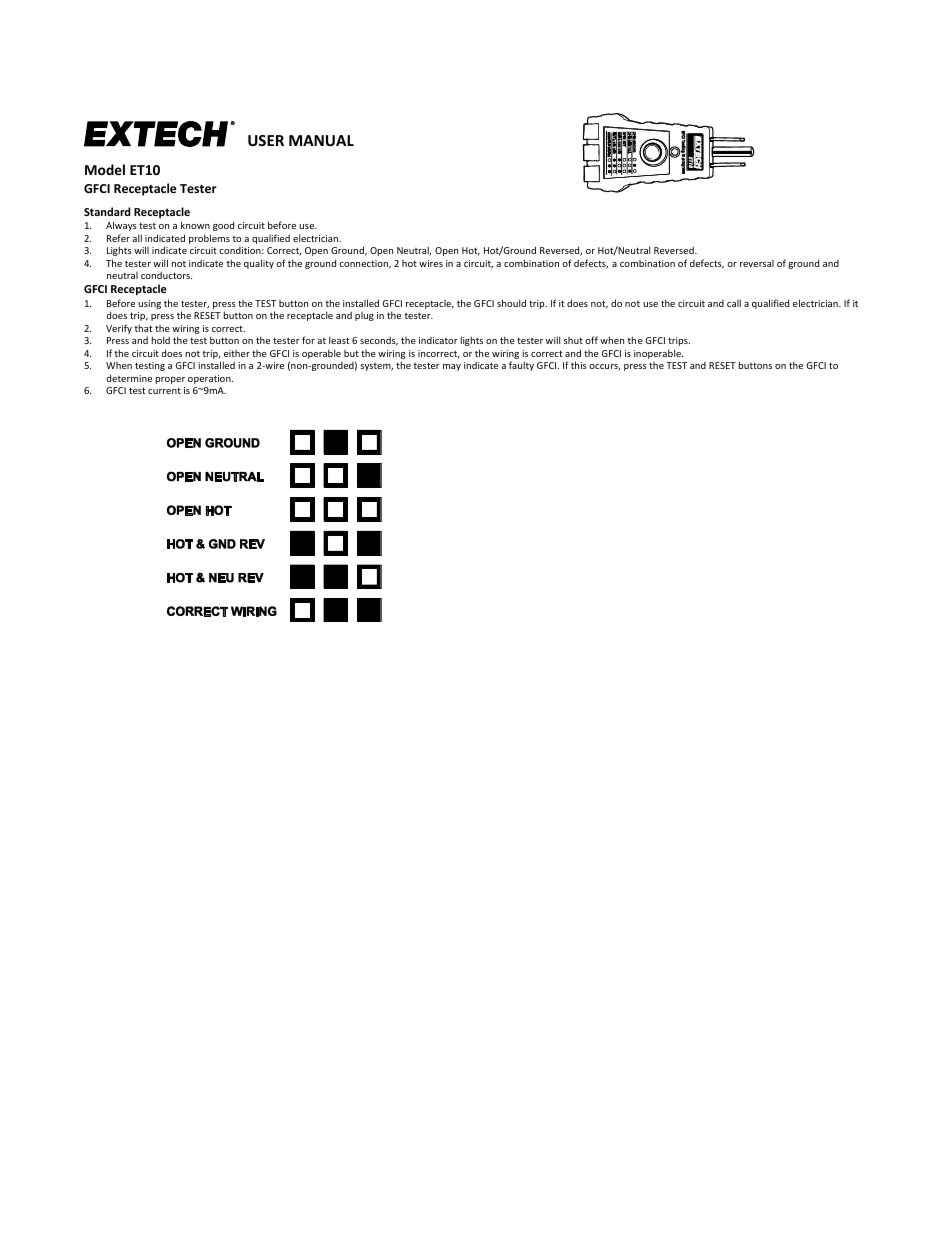 This screenshot has height=1233, width=952. What do you see at coordinates (266, 140) in the screenshot?
I see `USER` at bounding box center [266, 140].
